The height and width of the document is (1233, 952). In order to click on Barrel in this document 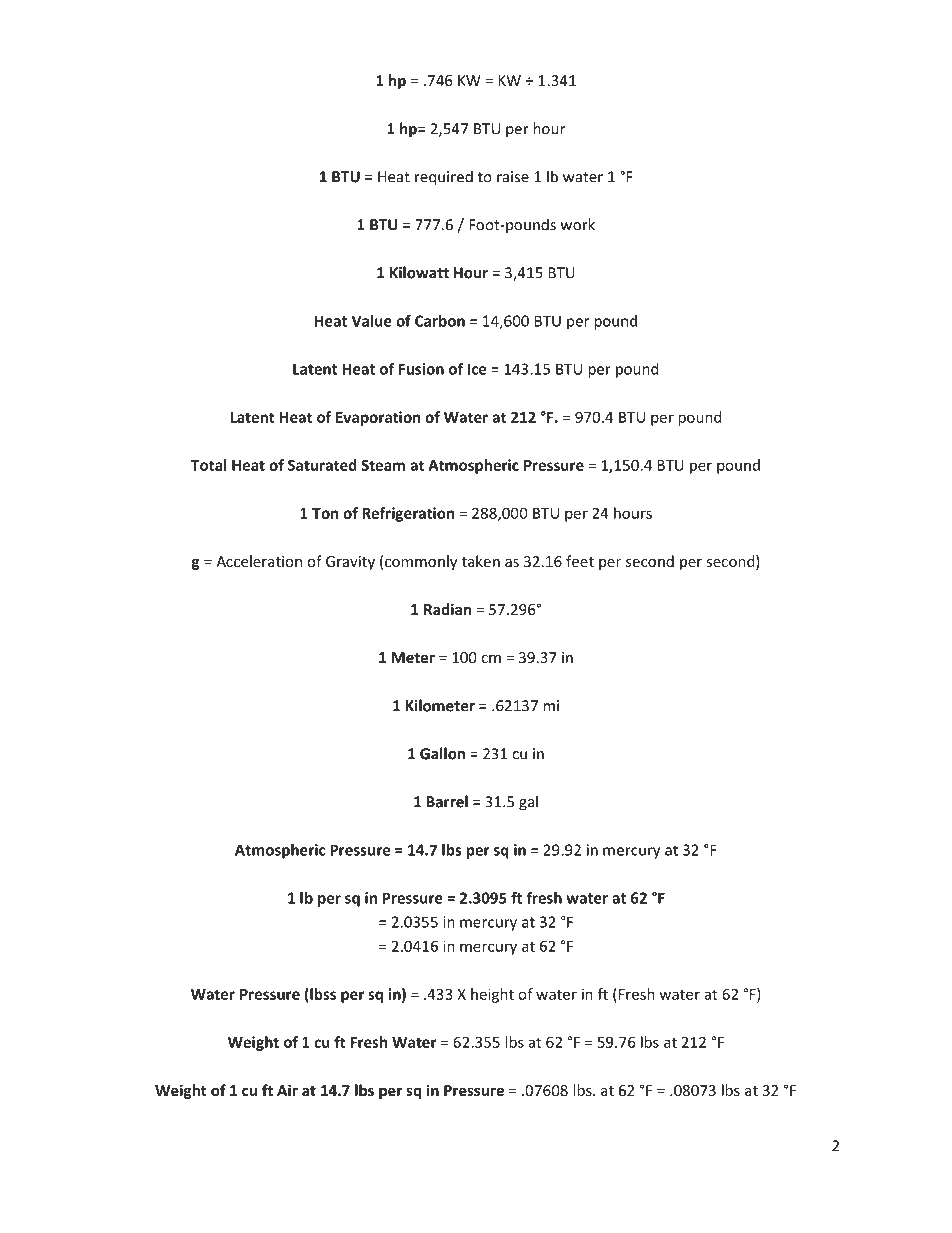, I will do `click(447, 801)`.
